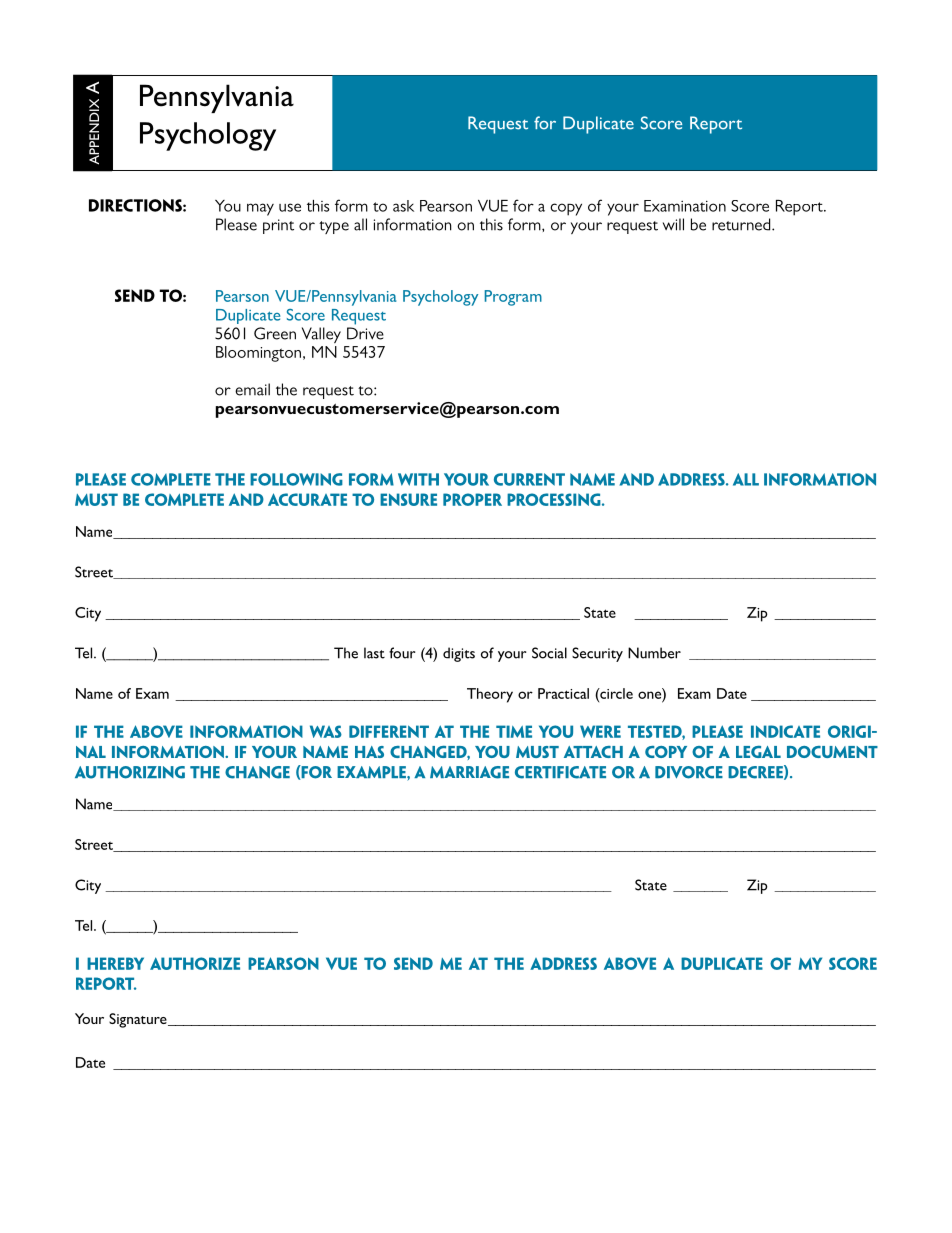 Image resolution: width=952 pixels, height=1233 pixels. What do you see at coordinates (403, 206) in the page?
I see `ask` at bounding box center [403, 206].
